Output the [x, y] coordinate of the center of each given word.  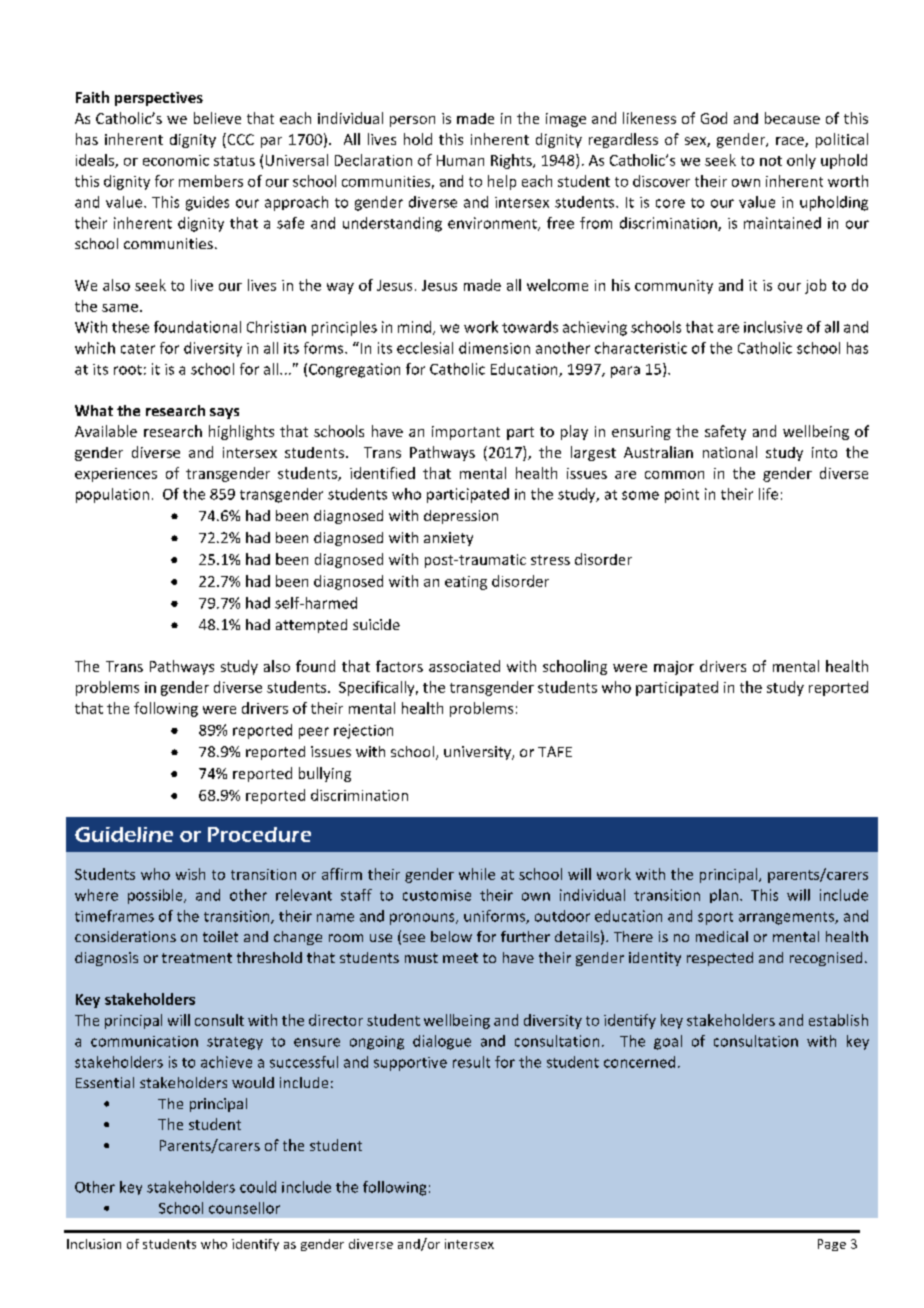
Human [460, 160]
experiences [116, 475]
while [477, 874]
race [791, 142]
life [768, 494]
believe [217, 118]
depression [461, 517]
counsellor [244, 1208]
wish [190, 874]
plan [724, 896]
